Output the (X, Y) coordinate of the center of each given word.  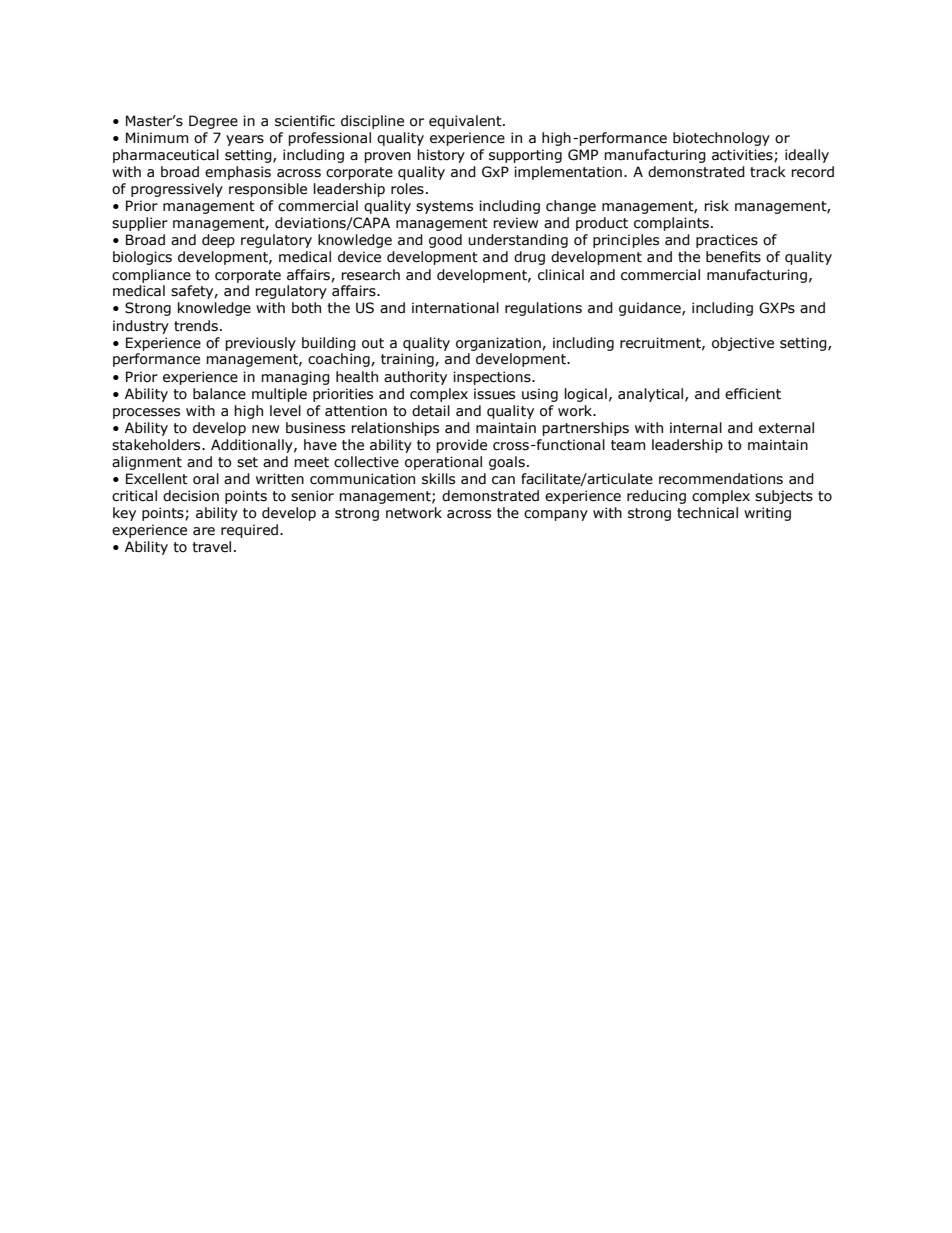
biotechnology (721, 139)
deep (218, 241)
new (265, 429)
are (204, 531)
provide (461, 446)
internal (696, 428)
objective (743, 344)
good (445, 241)
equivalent (466, 122)
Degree (213, 122)
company (556, 515)
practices (727, 241)
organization (499, 344)
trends (196, 326)
